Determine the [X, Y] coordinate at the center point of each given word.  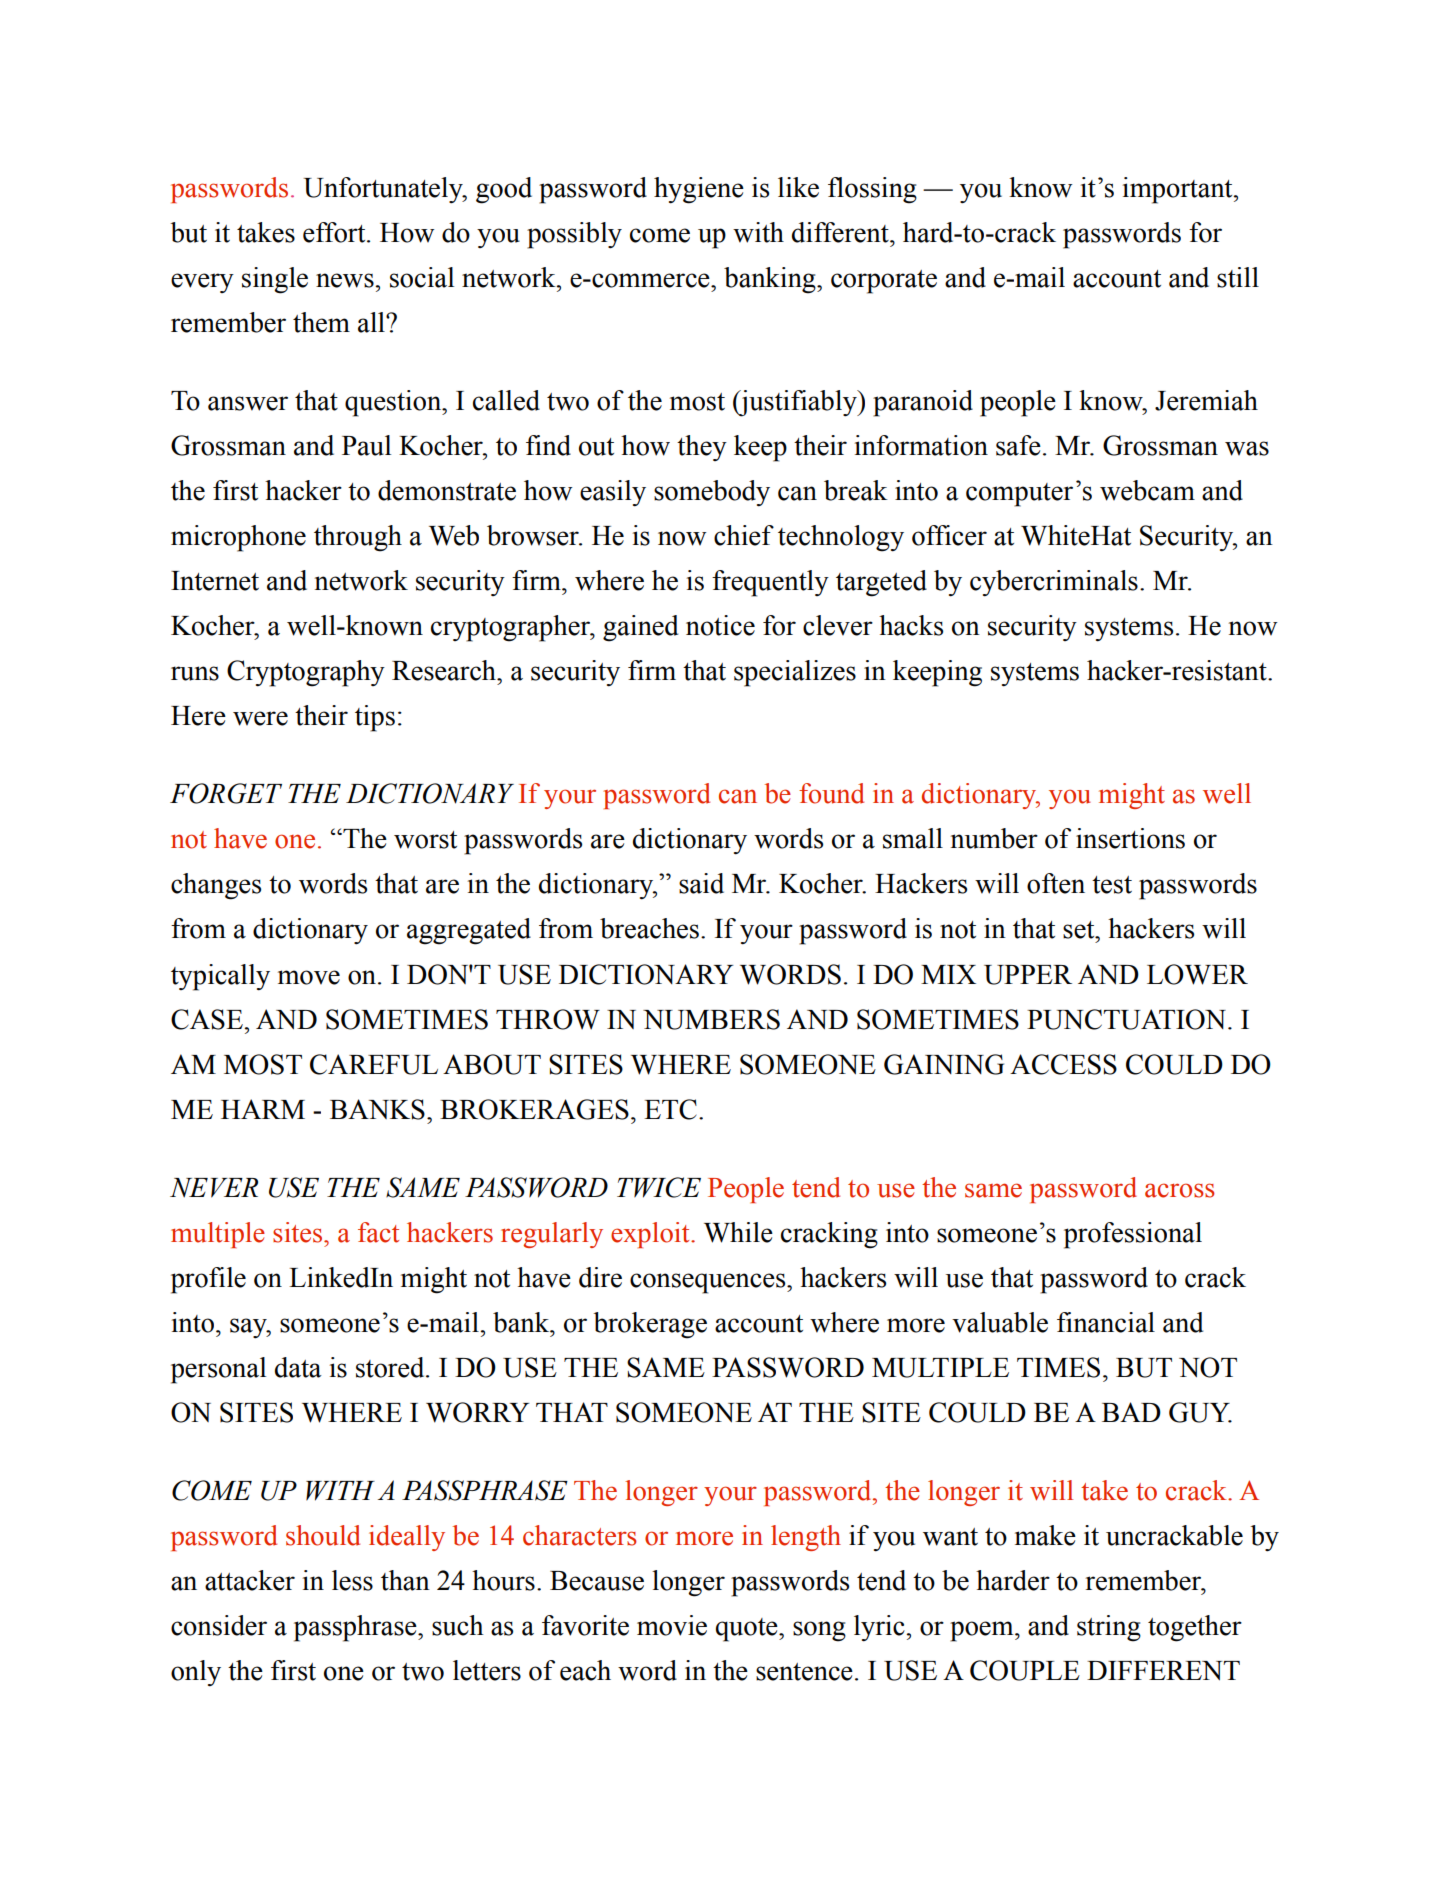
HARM [263, 1109]
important [1179, 190]
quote [748, 1630]
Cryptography [306, 673]
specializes [795, 673]
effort [335, 232]
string [1109, 1628]
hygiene [699, 190]
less [352, 1580]
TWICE [659, 1187]
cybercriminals [1054, 583]
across [1179, 1190]
